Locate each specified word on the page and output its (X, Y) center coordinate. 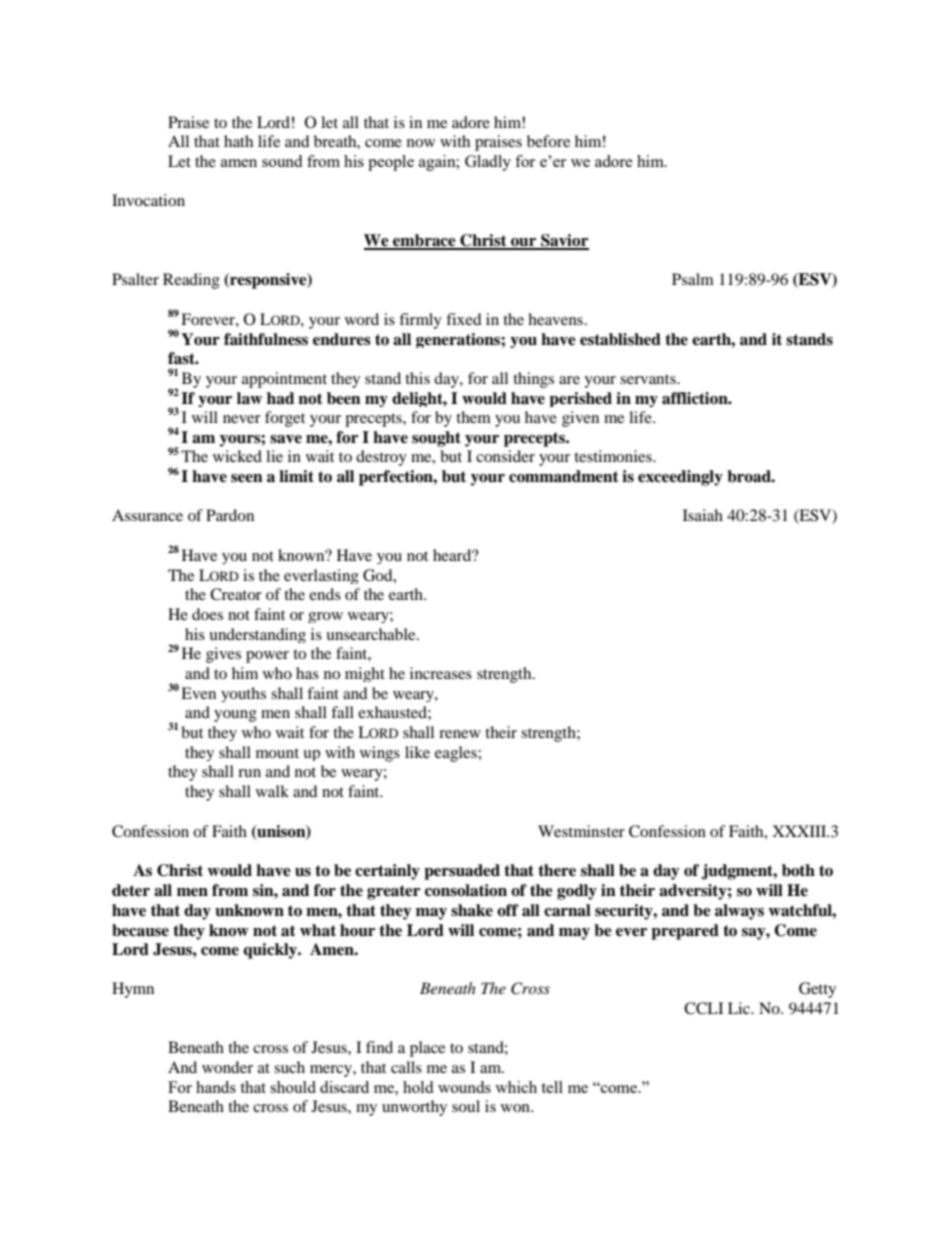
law (249, 398)
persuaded (462, 872)
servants (649, 379)
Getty (817, 990)
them (473, 417)
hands (216, 1087)
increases (441, 673)
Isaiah (703, 515)
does (207, 614)
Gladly (488, 163)
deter (131, 890)
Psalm (693, 279)
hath (238, 141)
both (798, 870)
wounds (464, 1087)
